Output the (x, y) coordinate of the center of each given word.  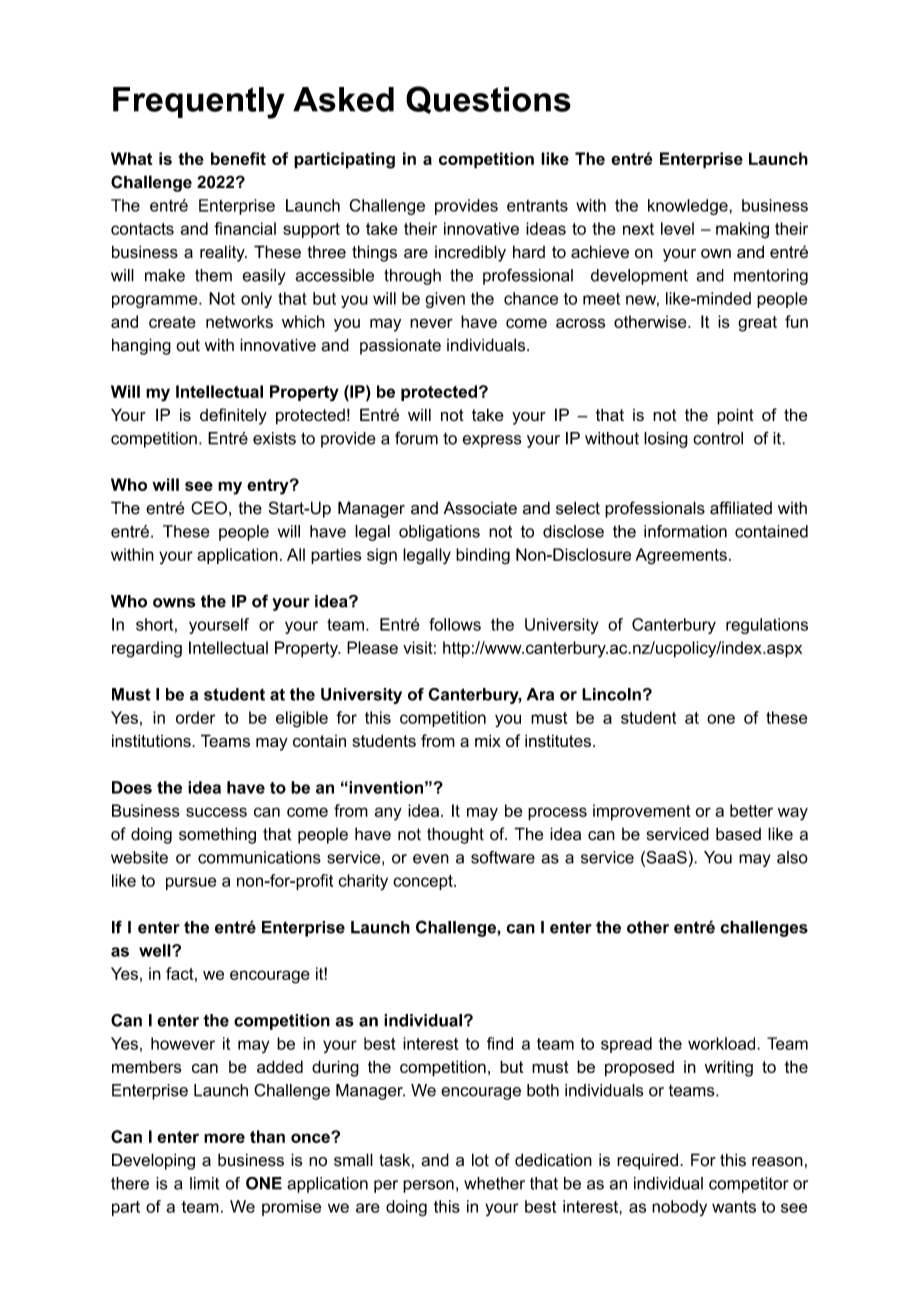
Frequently (199, 103)
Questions (488, 100)
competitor (748, 1185)
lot (480, 1160)
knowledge (689, 207)
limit (204, 1183)
